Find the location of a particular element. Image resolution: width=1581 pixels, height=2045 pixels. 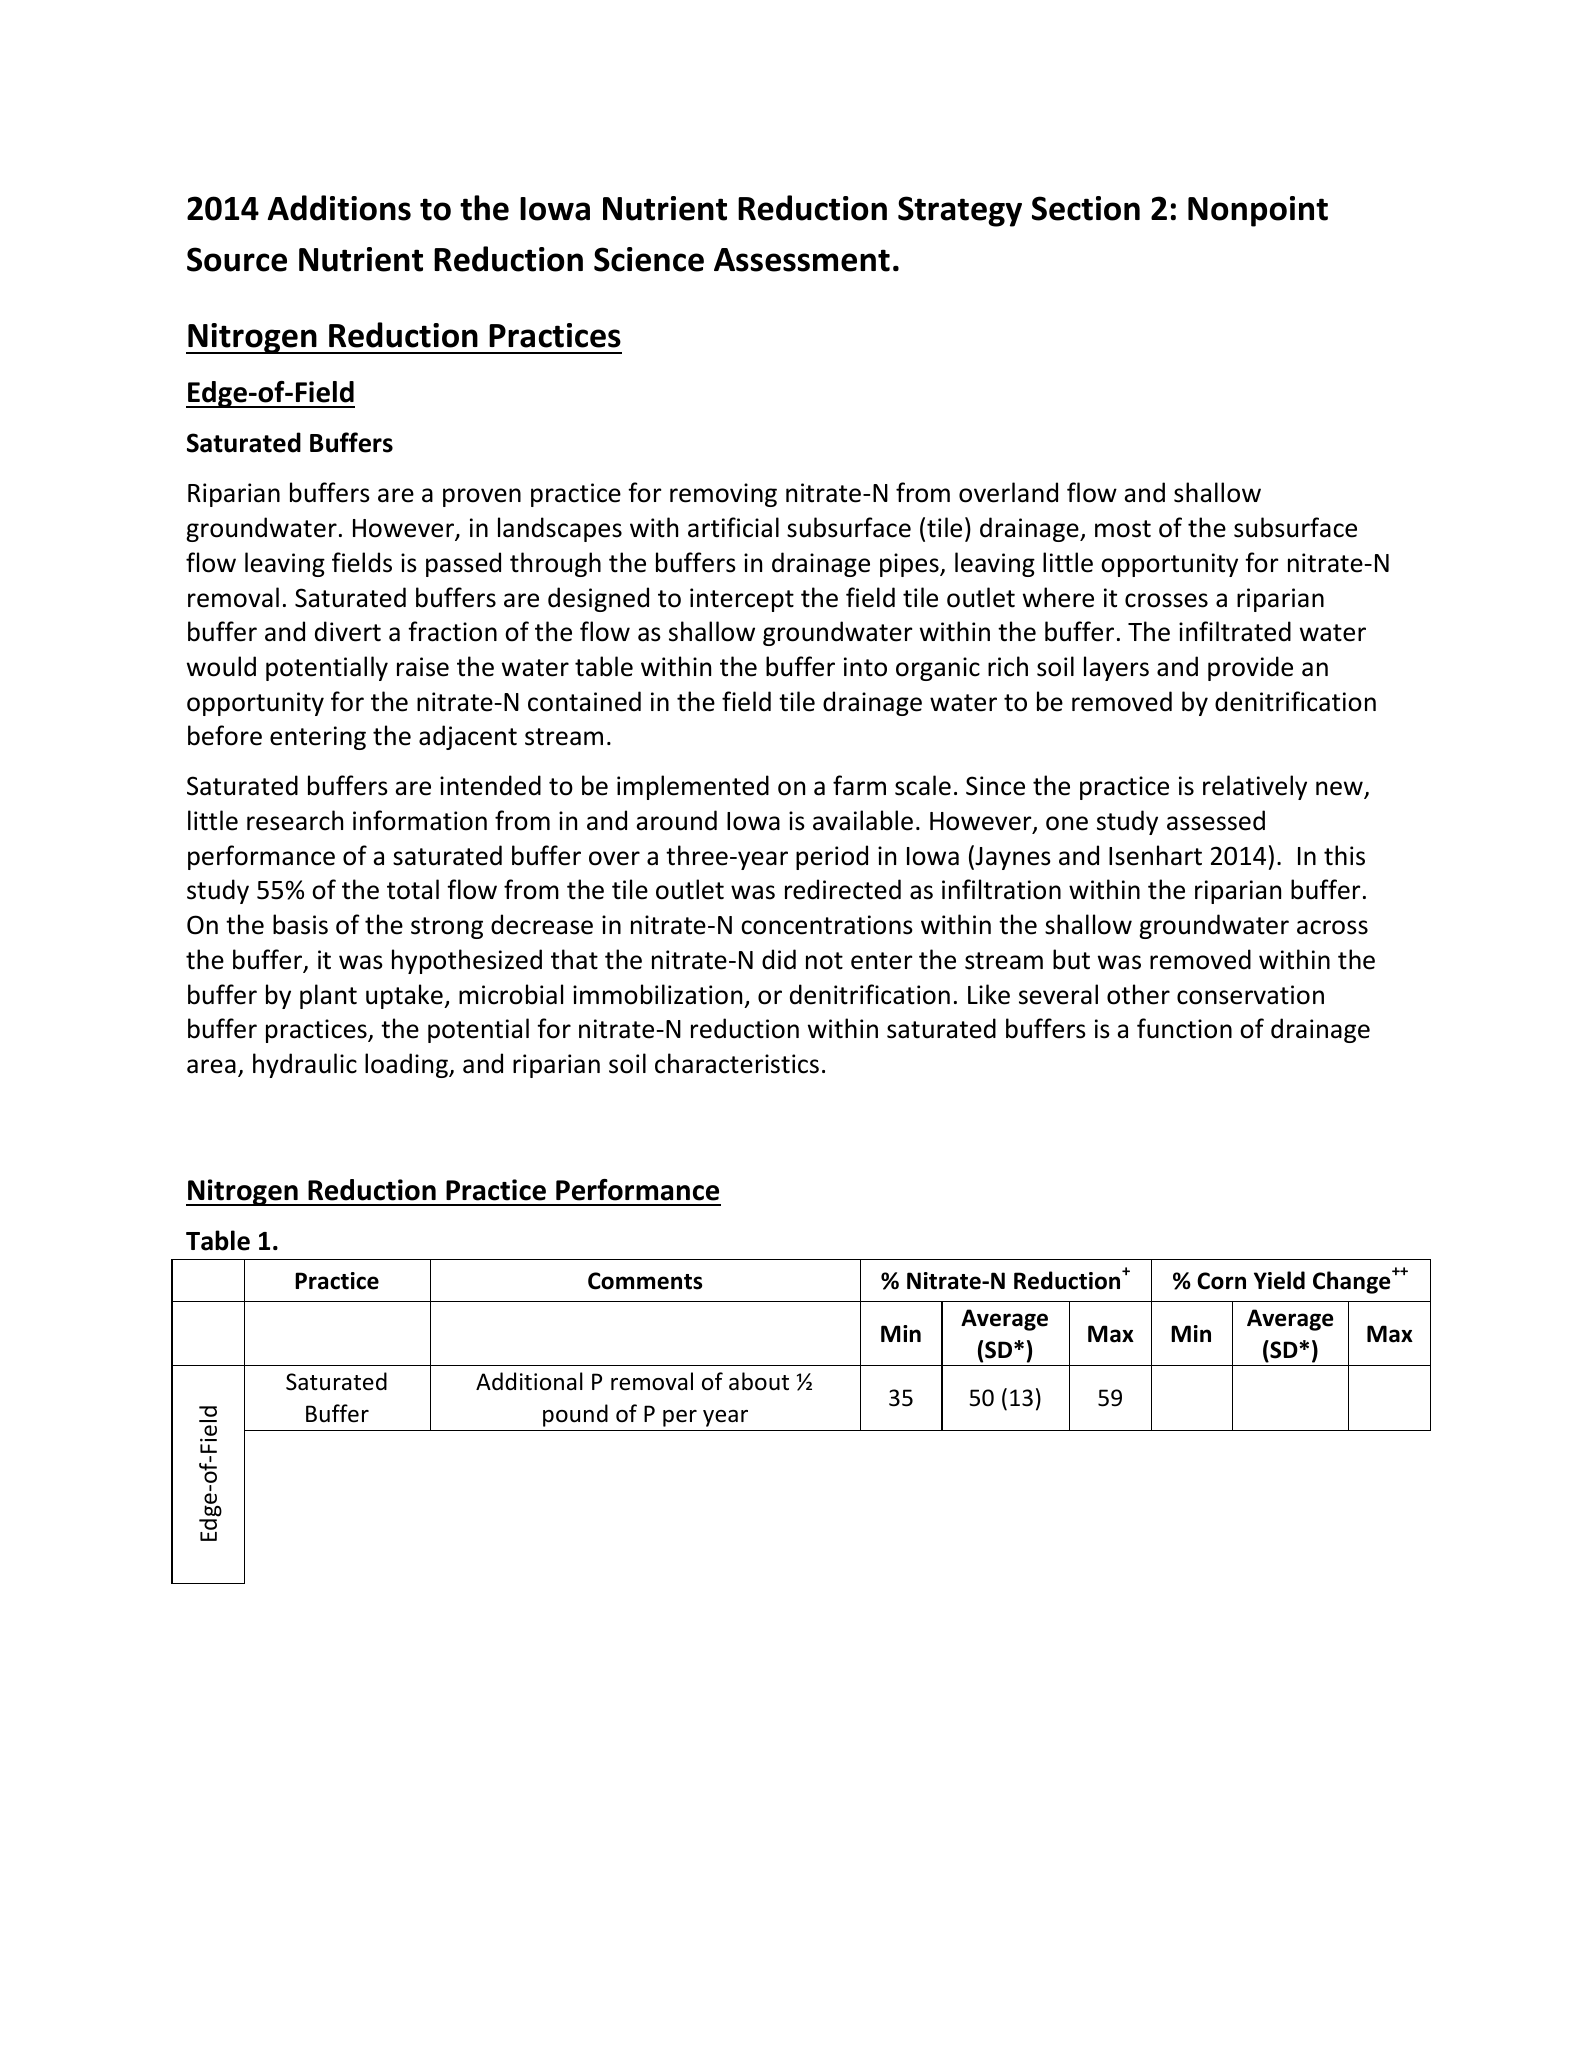

did is located at coordinates (779, 959).
